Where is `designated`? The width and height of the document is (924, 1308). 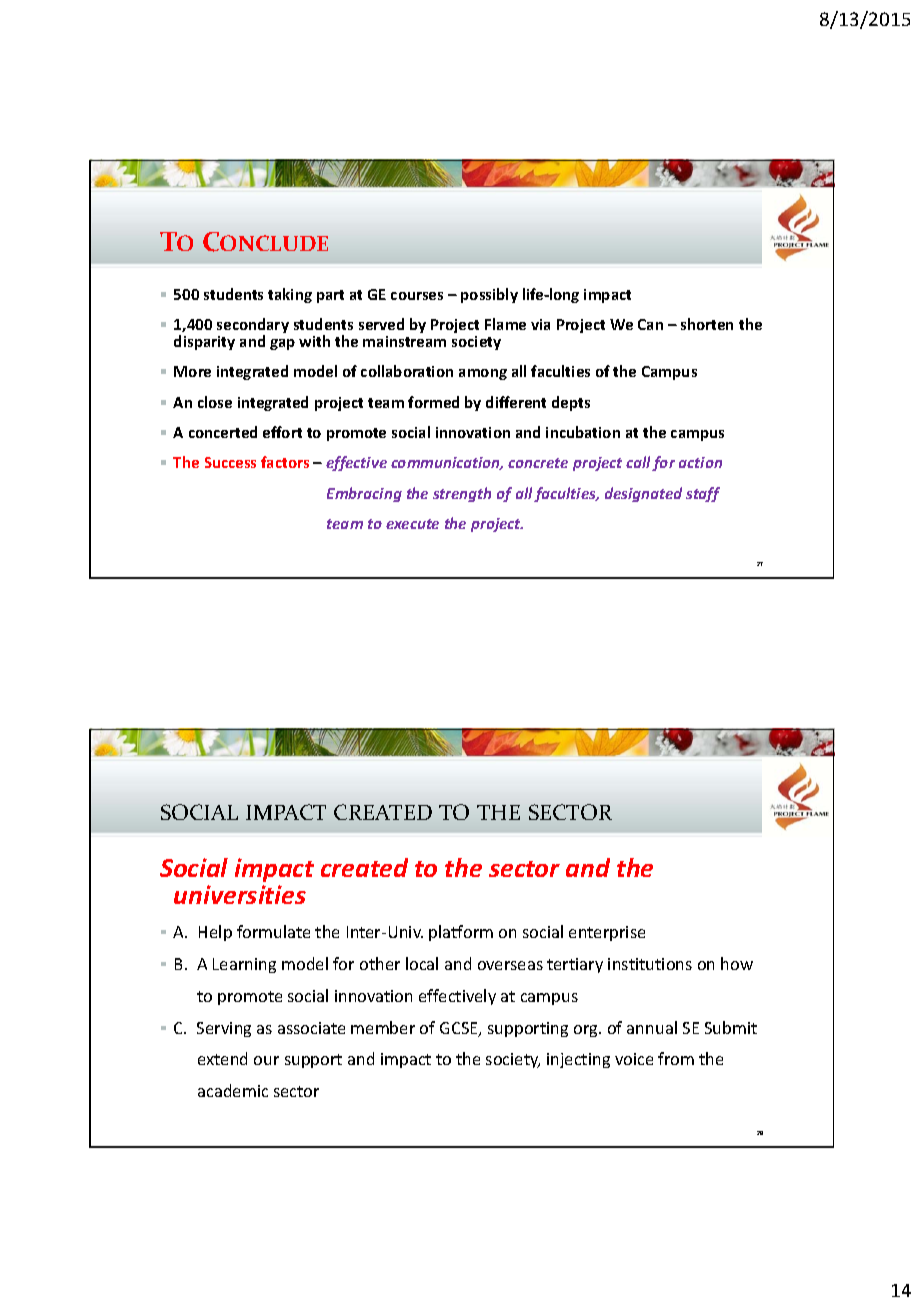 designated is located at coordinates (643, 494).
